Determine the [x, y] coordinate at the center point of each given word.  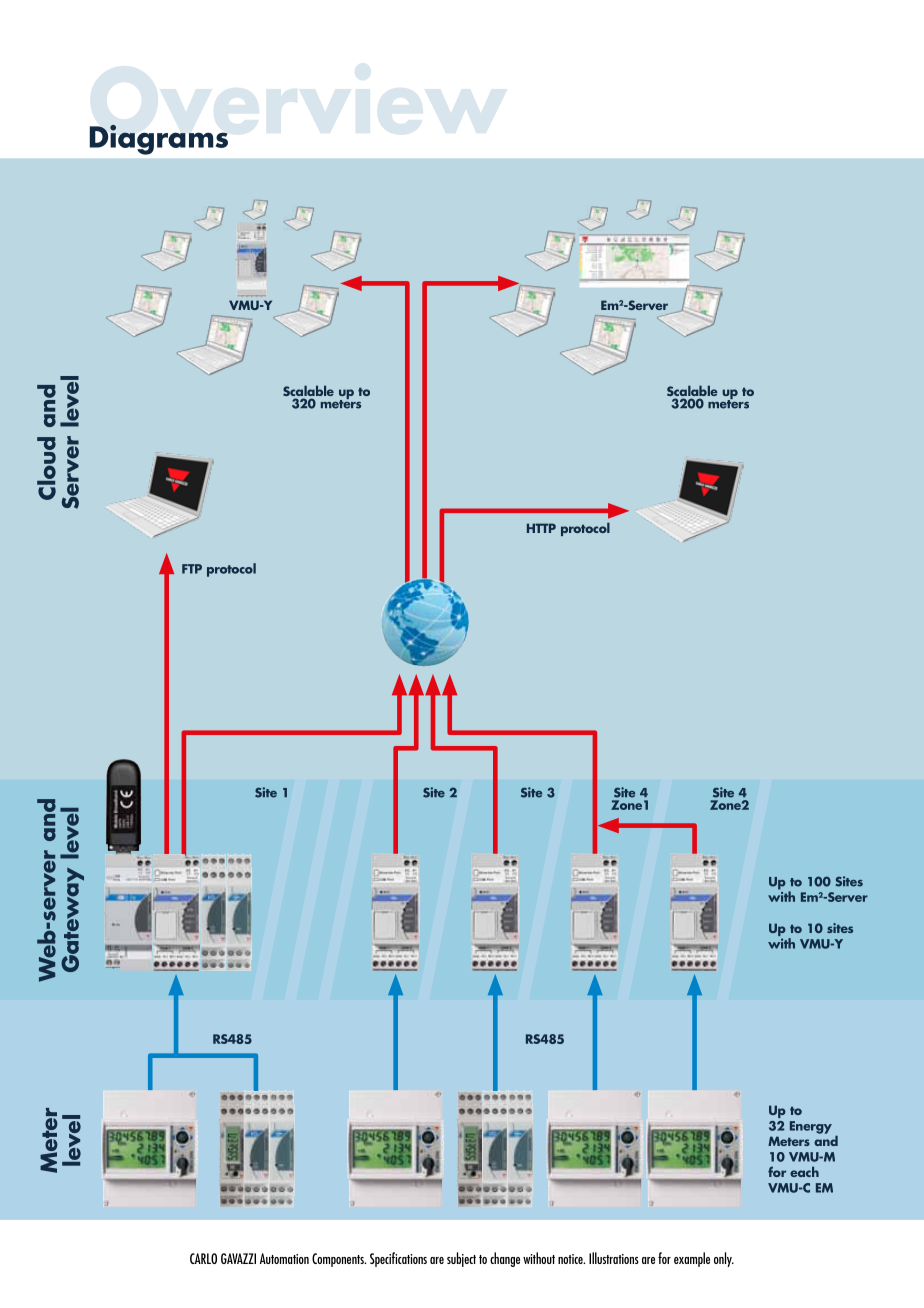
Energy [811, 1127]
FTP [192, 569]
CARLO [203, 1258]
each [804, 1171]
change [505, 1259]
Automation [284, 1258]
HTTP [541, 528]
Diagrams [159, 140]
